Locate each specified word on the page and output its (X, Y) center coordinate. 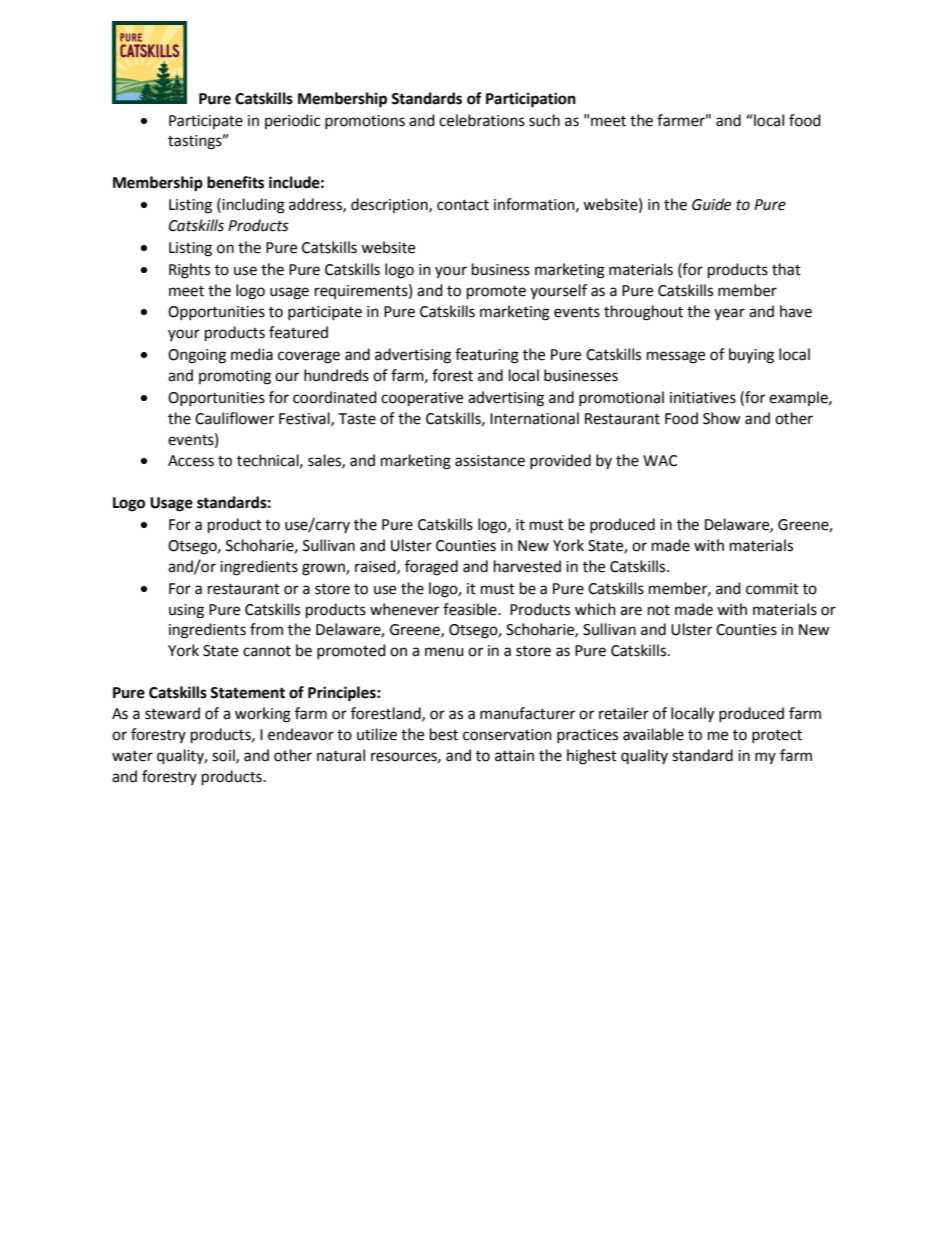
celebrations (482, 120)
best (444, 734)
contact (463, 205)
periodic (292, 121)
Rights (189, 271)
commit (772, 589)
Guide (711, 204)
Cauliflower (234, 418)
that (786, 269)
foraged (431, 568)
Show (722, 418)
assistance (490, 461)
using (186, 611)
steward (172, 713)
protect (777, 736)
